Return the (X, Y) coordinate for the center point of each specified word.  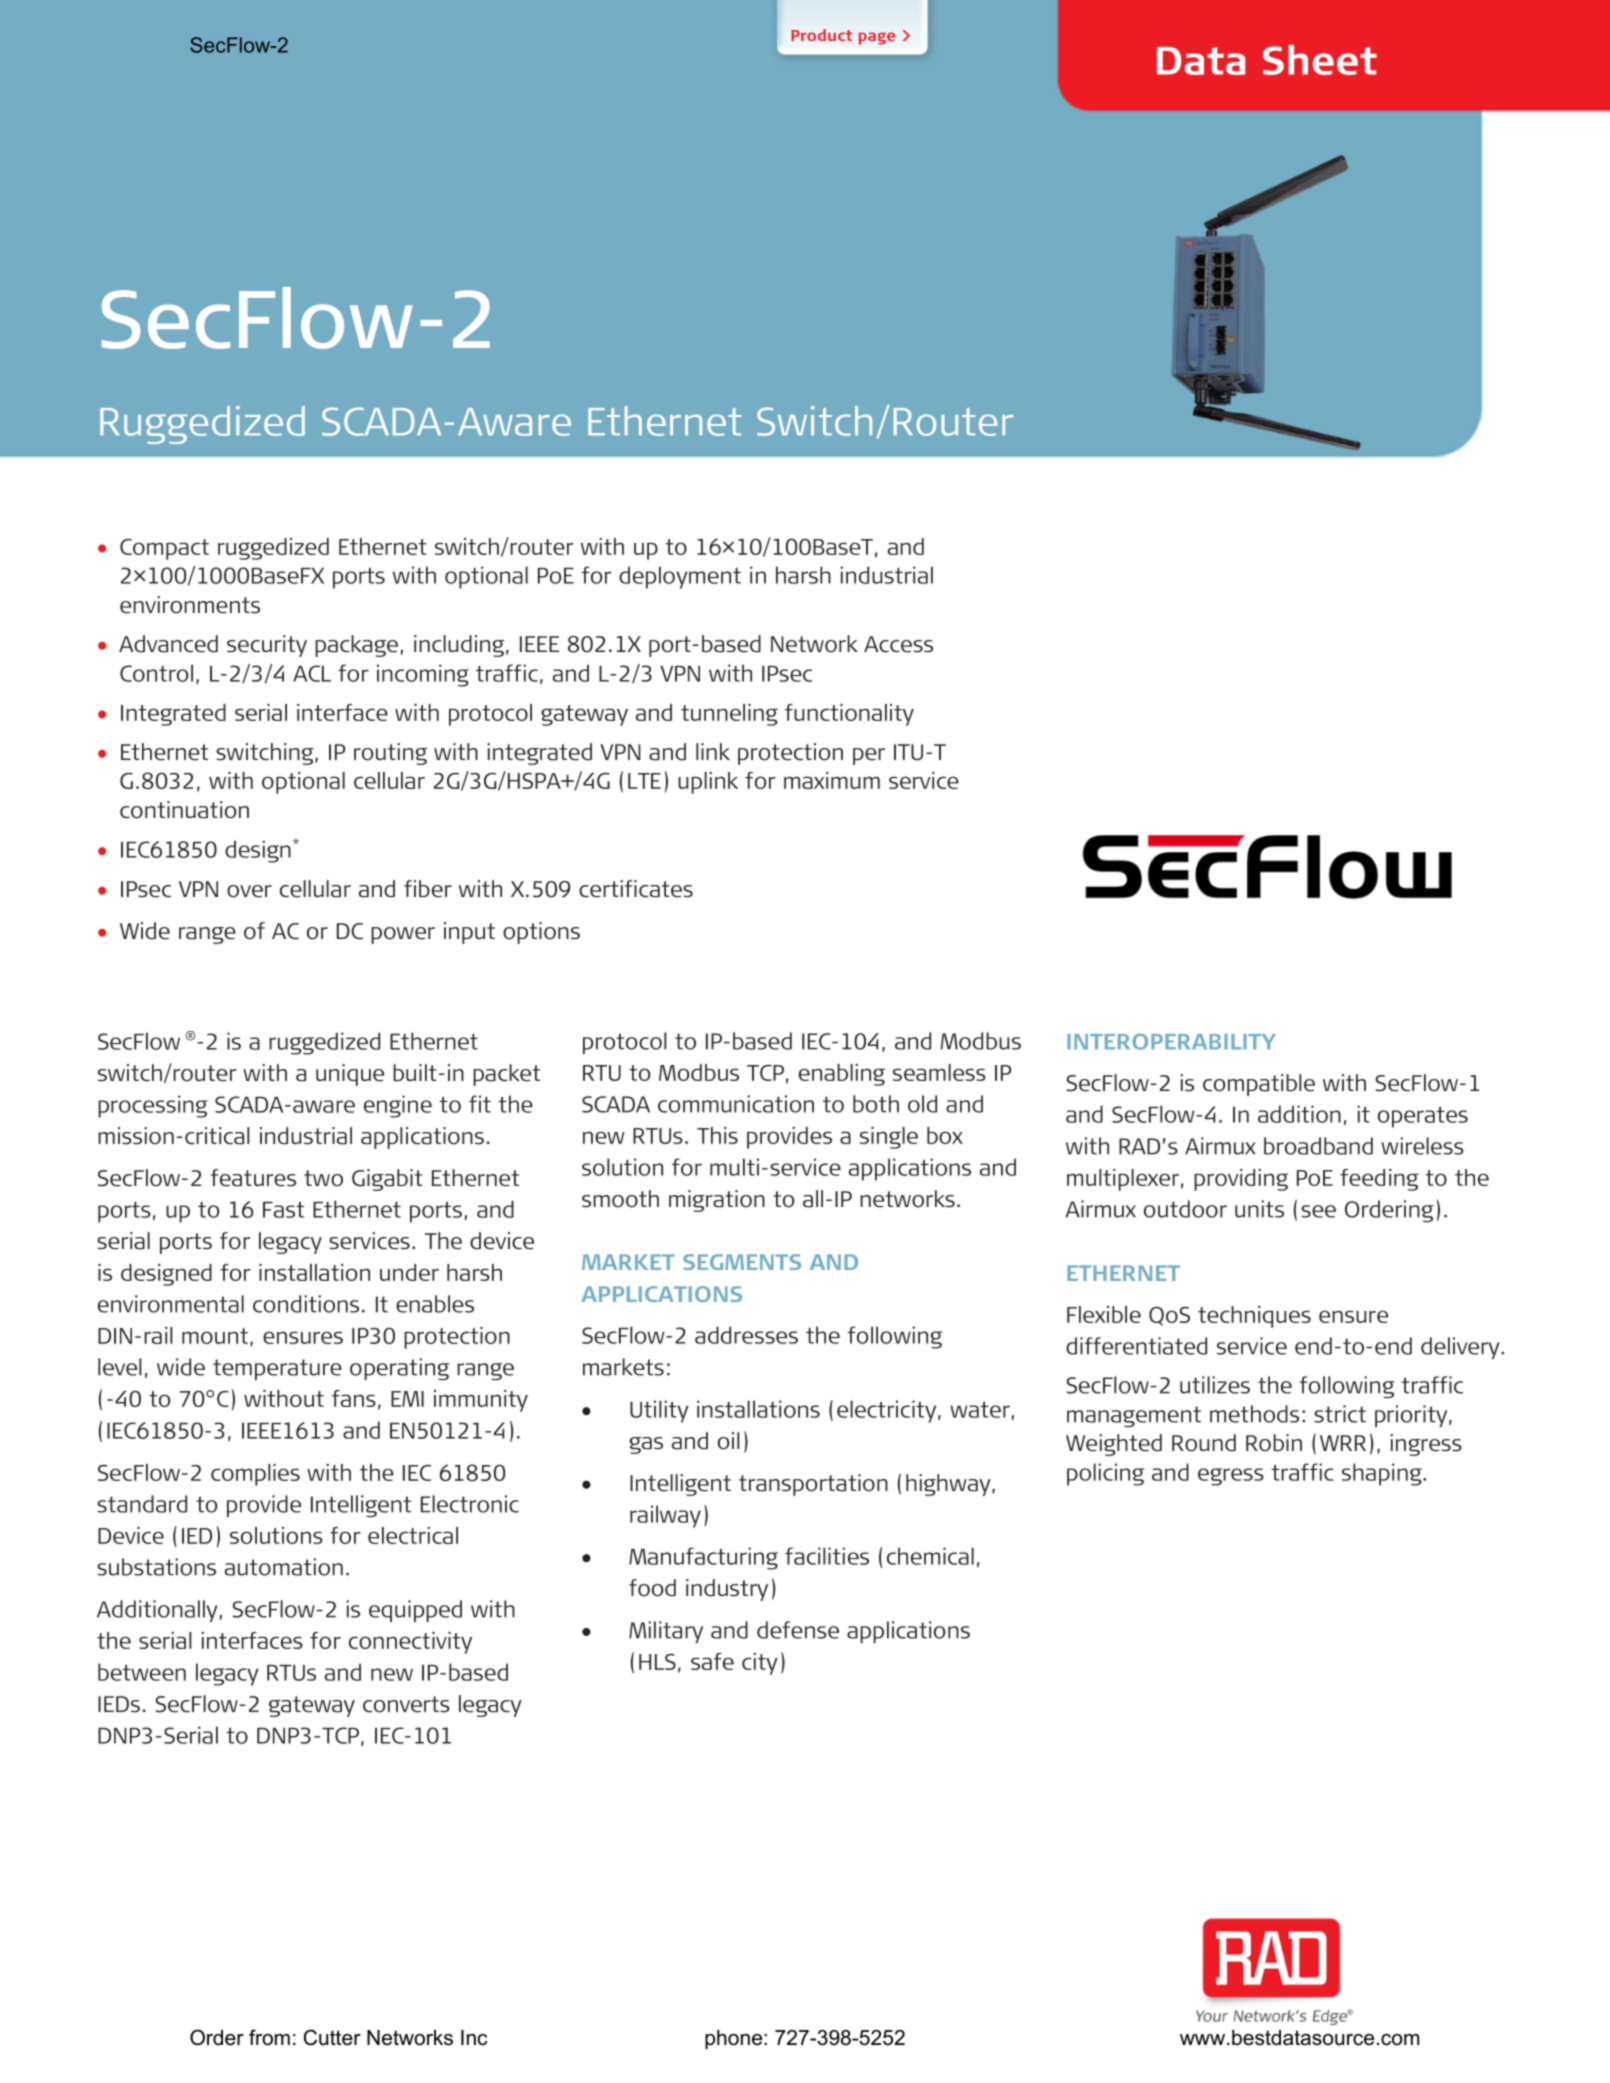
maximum (832, 780)
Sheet (1320, 60)
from (269, 2037)
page (877, 38)
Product (821, 35)
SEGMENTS (742, 1262)
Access (898, 644)
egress (1231, 1477)
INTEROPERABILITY (1171, 1042)
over (249, 891)
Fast (283, 1210)
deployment (680, 577)
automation (284, 1567)
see (1318, 1211)
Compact (164, 549)
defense (798, 1630)
